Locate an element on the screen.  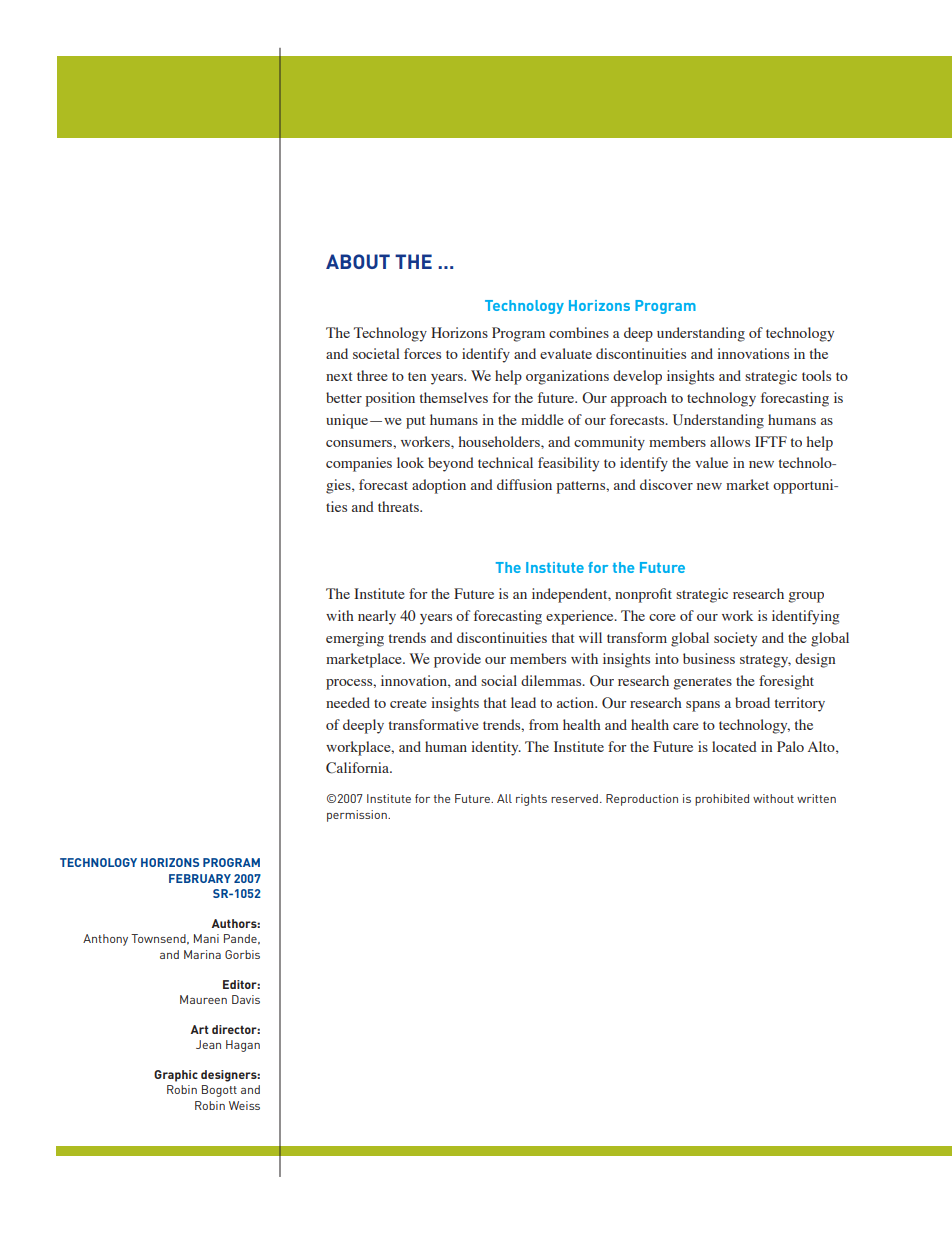
permission is located at coordinates (358, 816).
